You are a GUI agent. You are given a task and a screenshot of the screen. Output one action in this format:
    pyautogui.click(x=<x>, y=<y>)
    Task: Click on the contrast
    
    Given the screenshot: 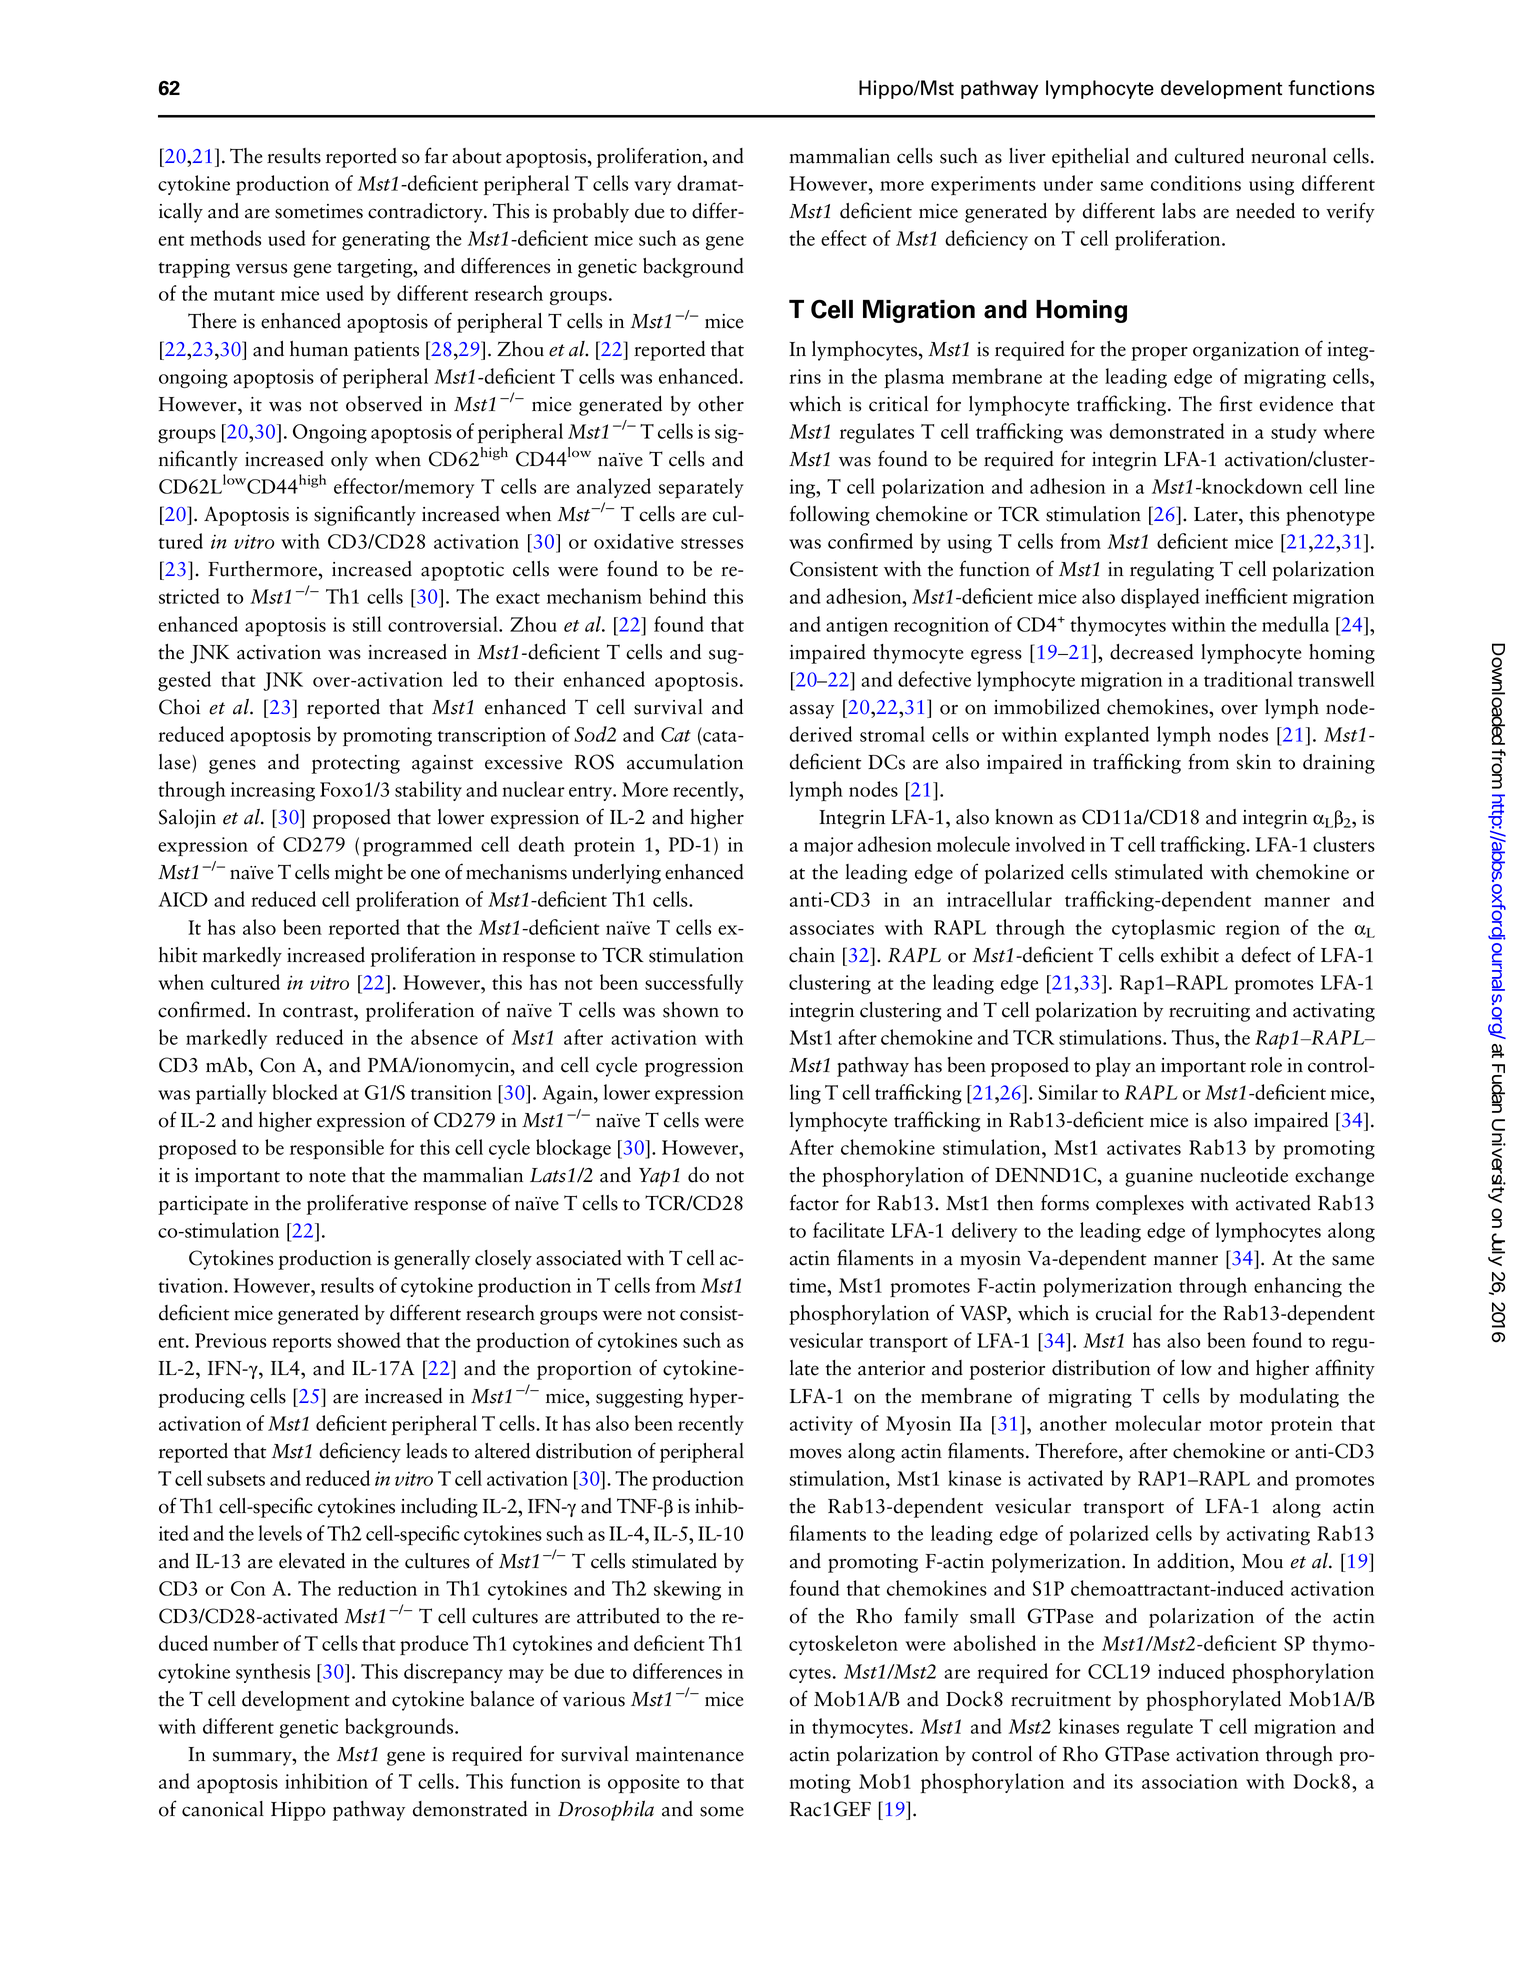 What is the action you would take?
    pyautogui.click(x=319, y=1012)
